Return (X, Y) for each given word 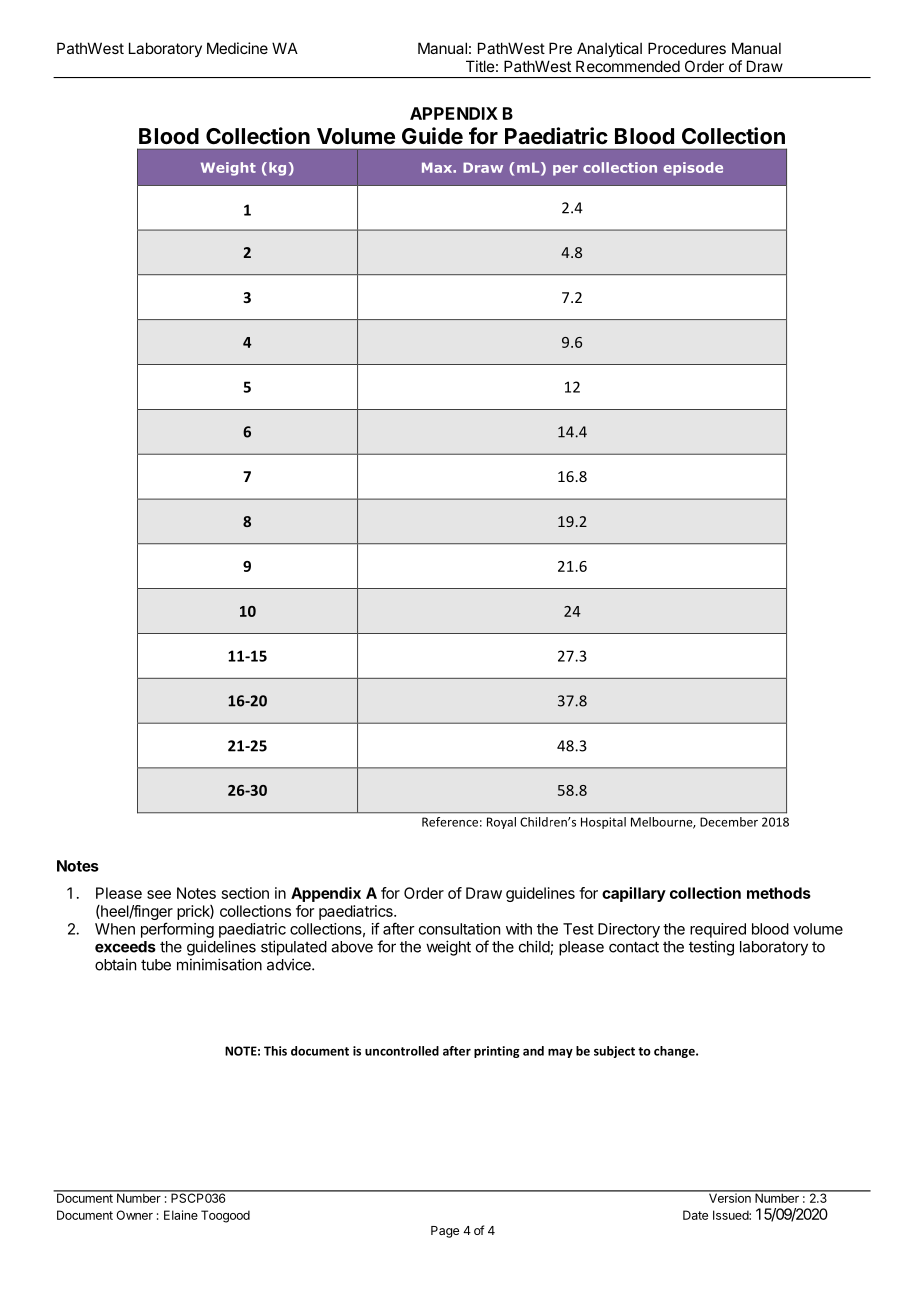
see (159, 894)
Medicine (237, 48)
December (729, 822)
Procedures (687, 48)
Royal (501, 823)
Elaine (181, 1215)
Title (480, 66)
